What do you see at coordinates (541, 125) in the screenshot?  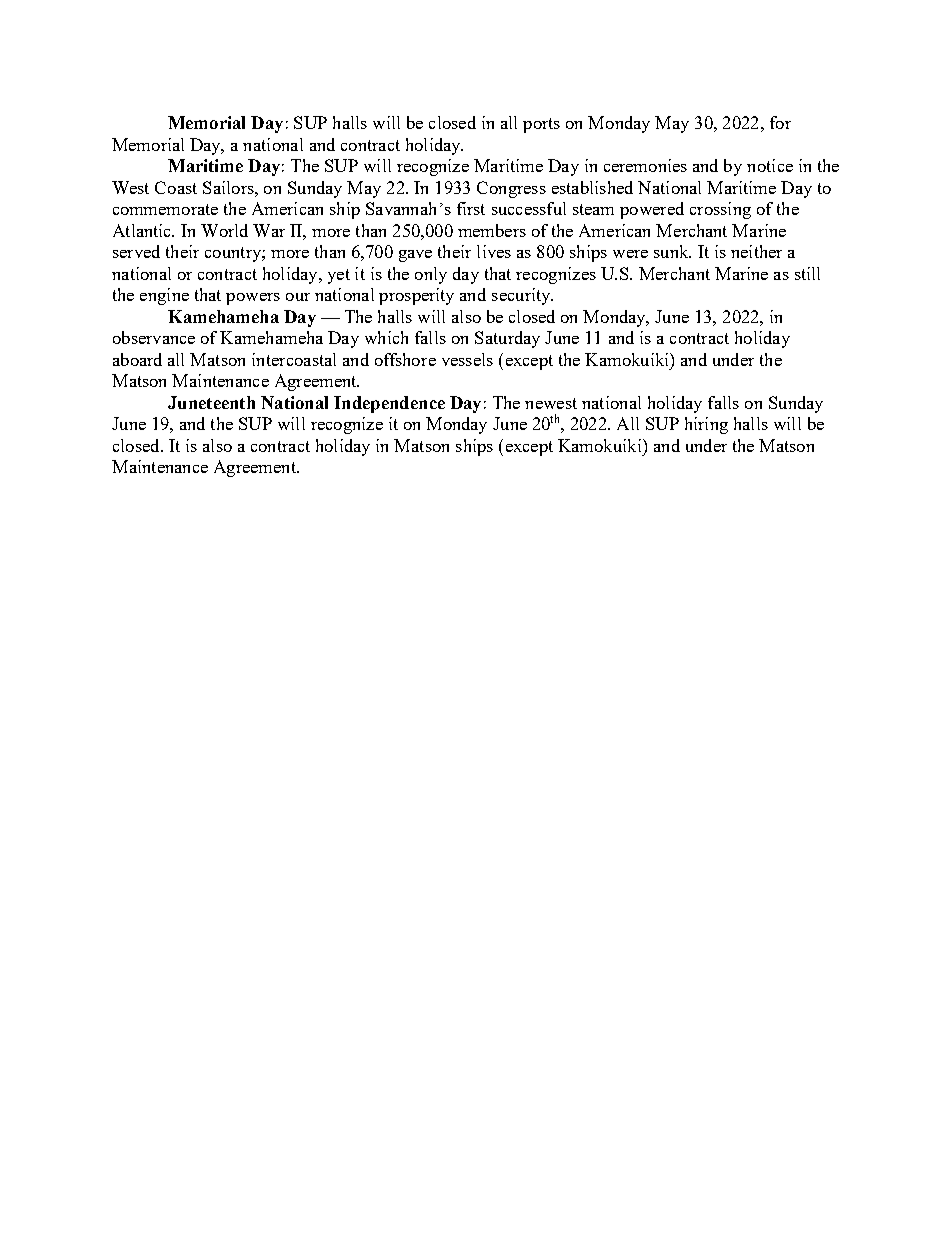 I see `ports` at bounding box center [541, 125].
